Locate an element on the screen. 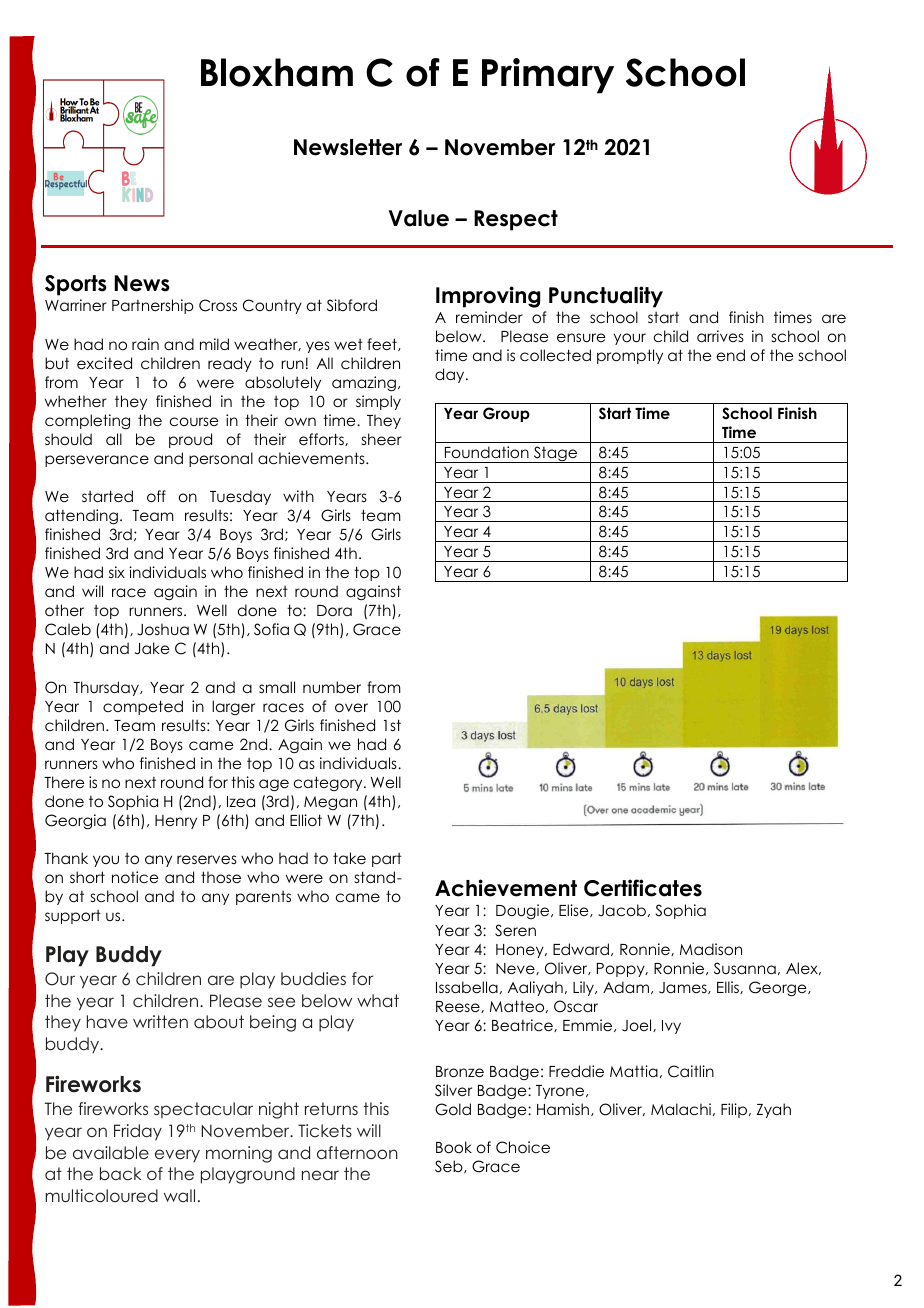 Image resolution: width=924 pixels, height=1308 pixels. Respect is located at coordinates (516, 220).
